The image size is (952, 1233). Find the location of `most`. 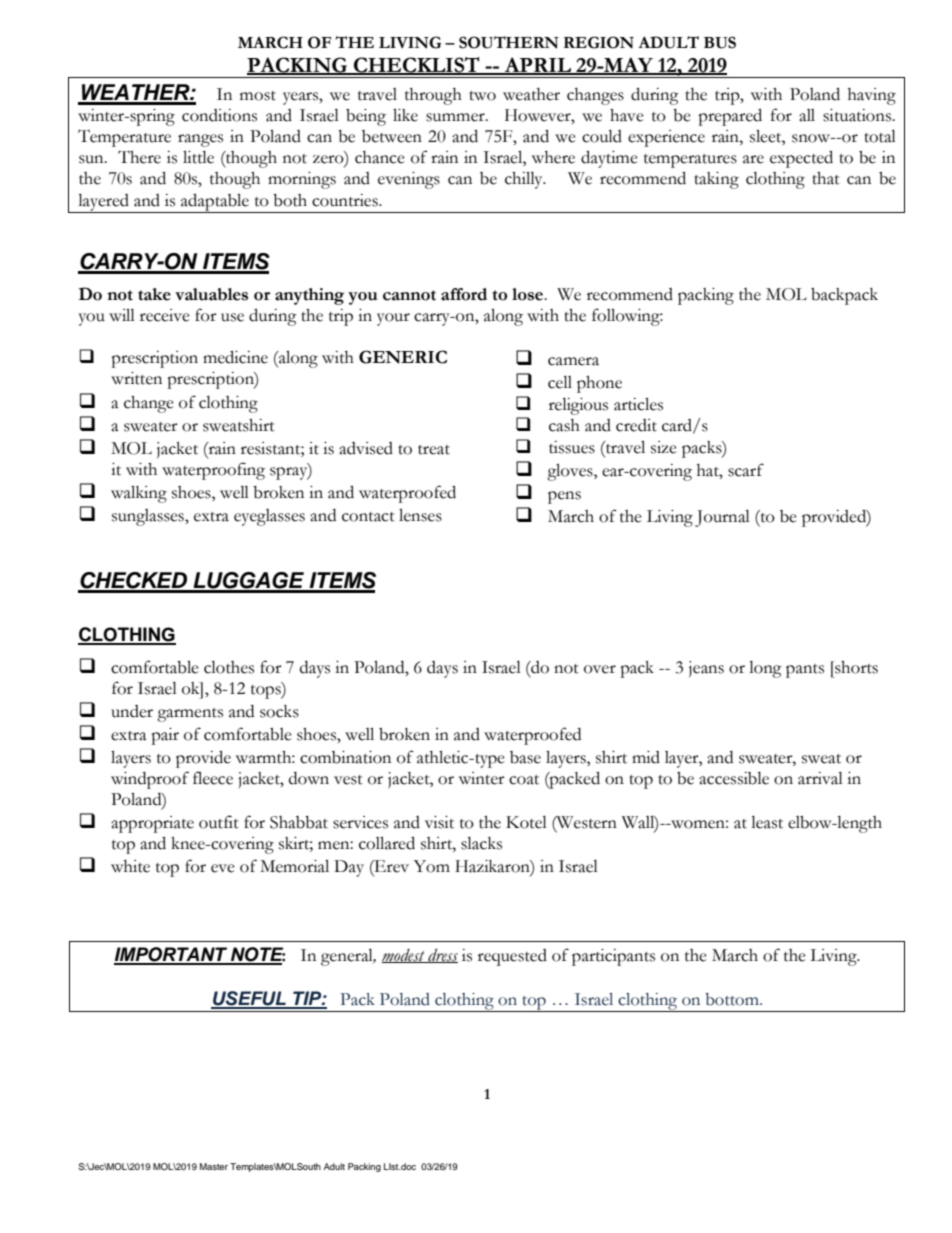

most is located at coordinates (258, 96).
